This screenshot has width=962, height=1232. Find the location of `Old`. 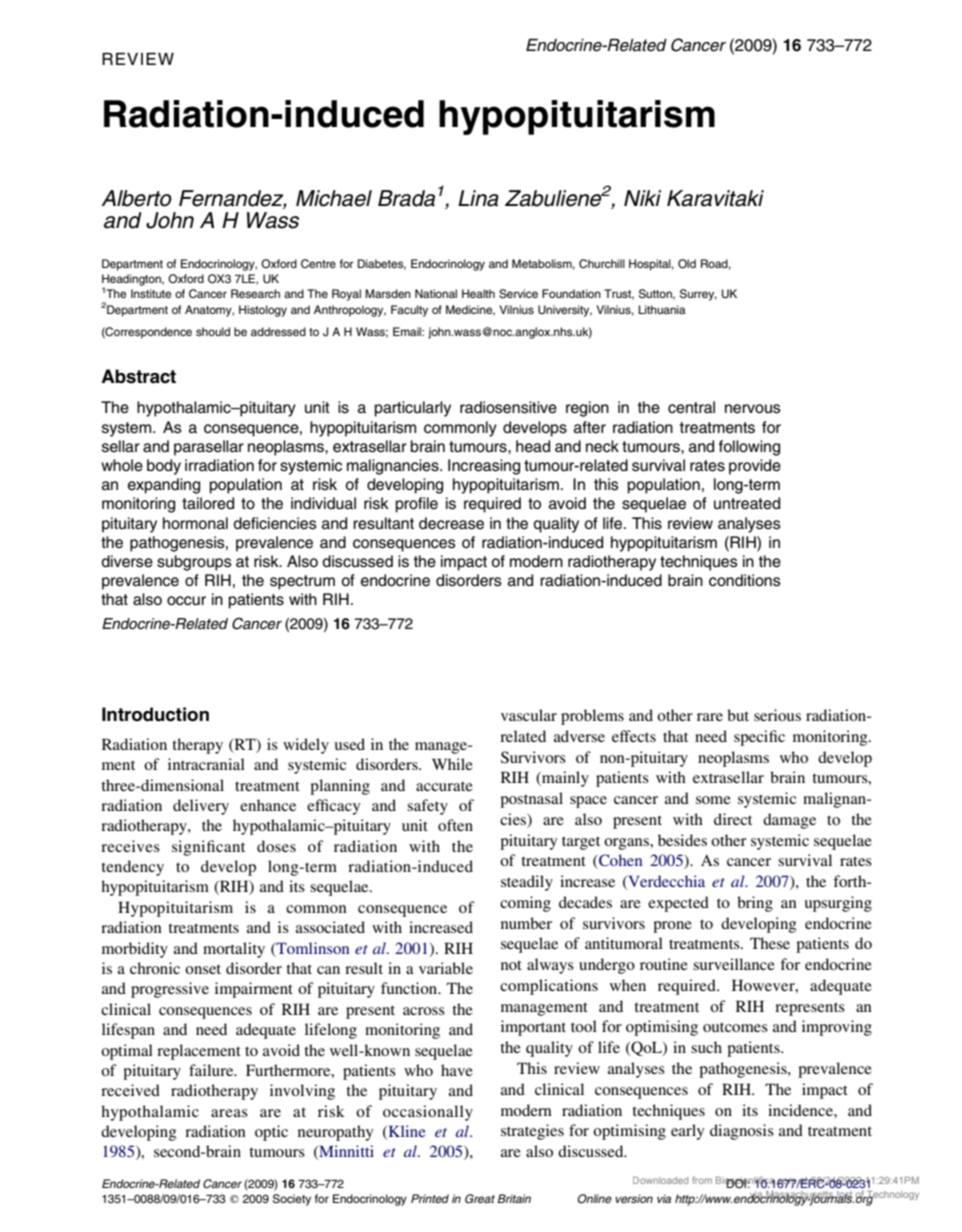

Old is located at coordinates (687, 264).
